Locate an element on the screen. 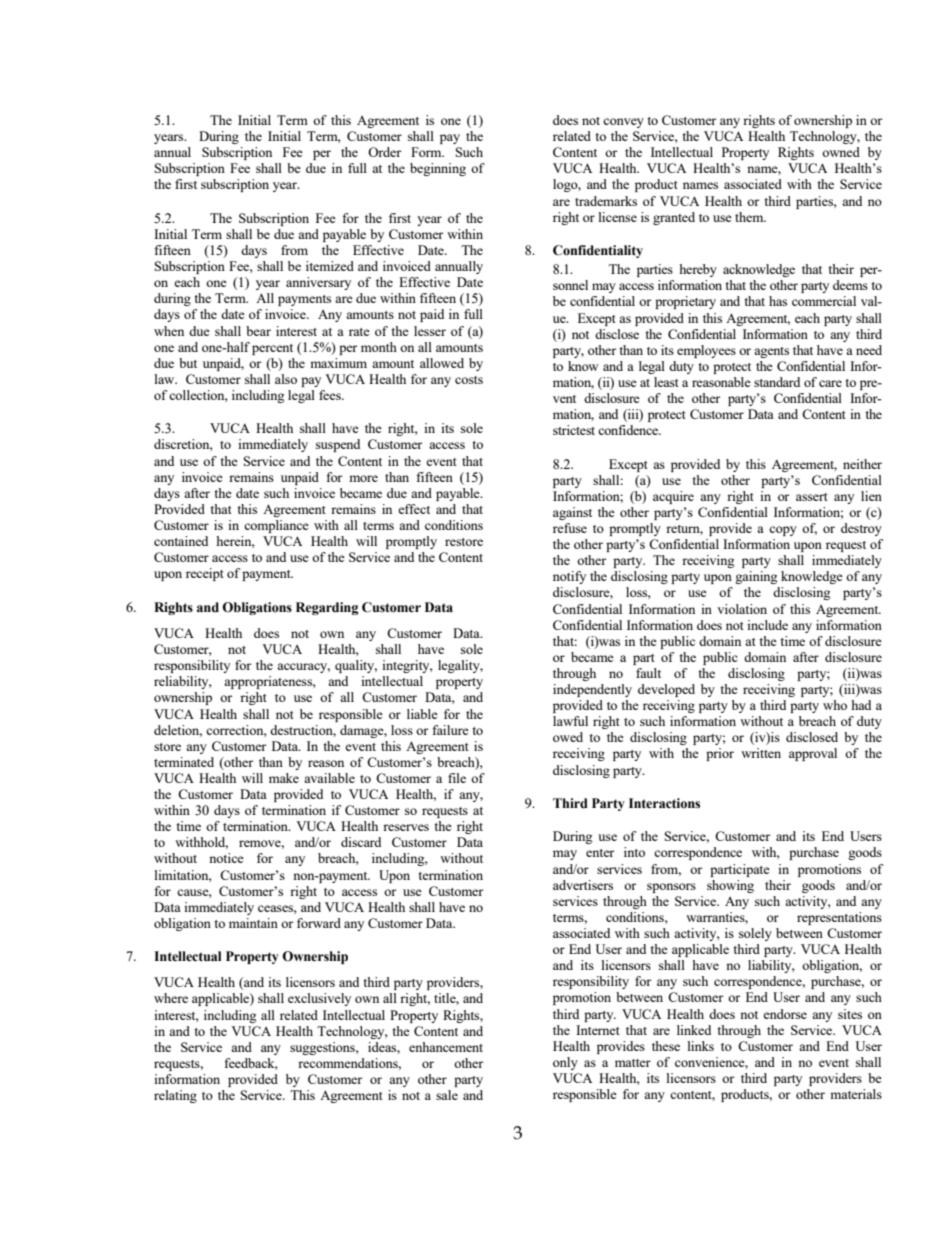  receipt is located at coordinates (205, 574).
